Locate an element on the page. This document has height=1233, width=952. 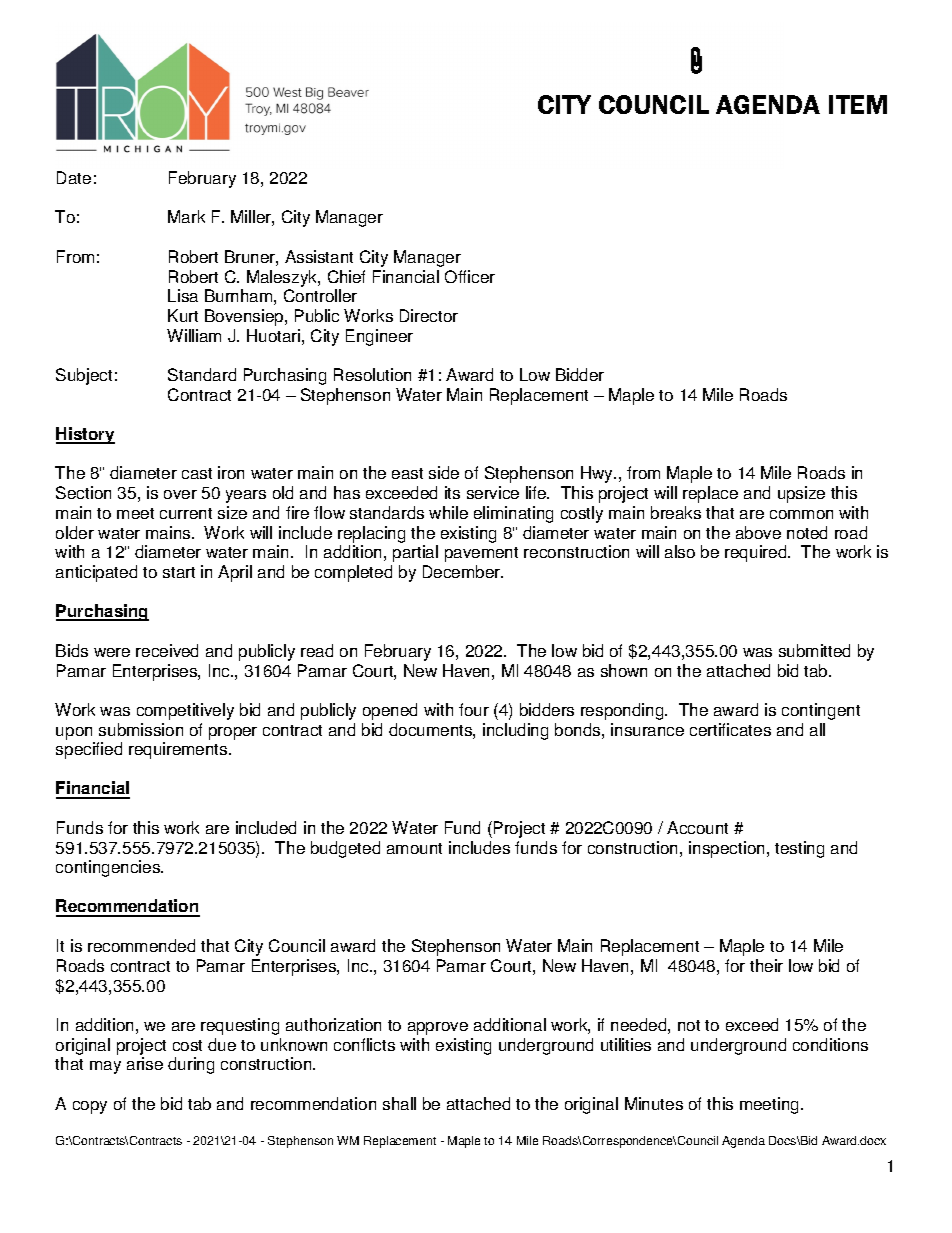
required is located at coordinates (757, 553).
